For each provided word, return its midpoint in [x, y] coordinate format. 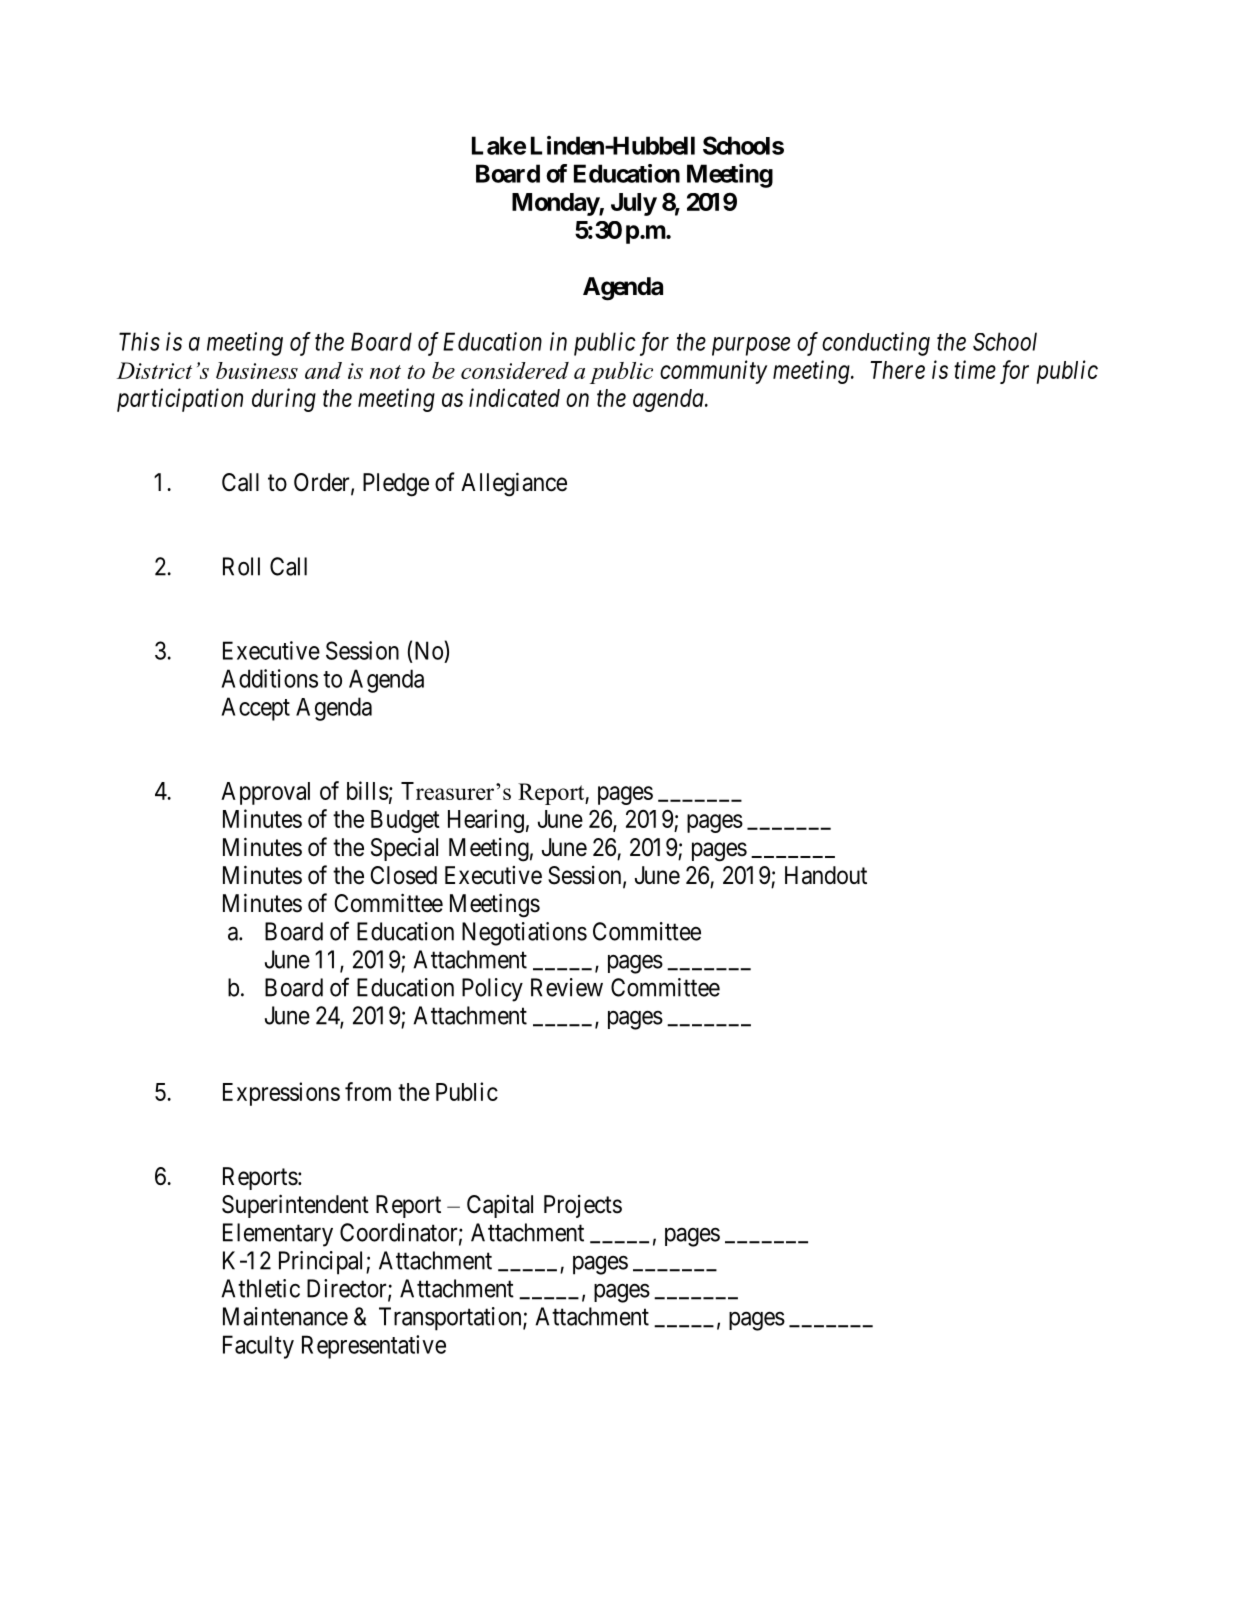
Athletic [260, 1288]
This [139, 341]
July [634, 204]
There [897, 370]
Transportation [451, 1319]
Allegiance [514, 484]
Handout [826, 875]
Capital [500, 1206]
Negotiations [524, 934]
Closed [404, 875]
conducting [876, 344]
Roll [241, 566]
